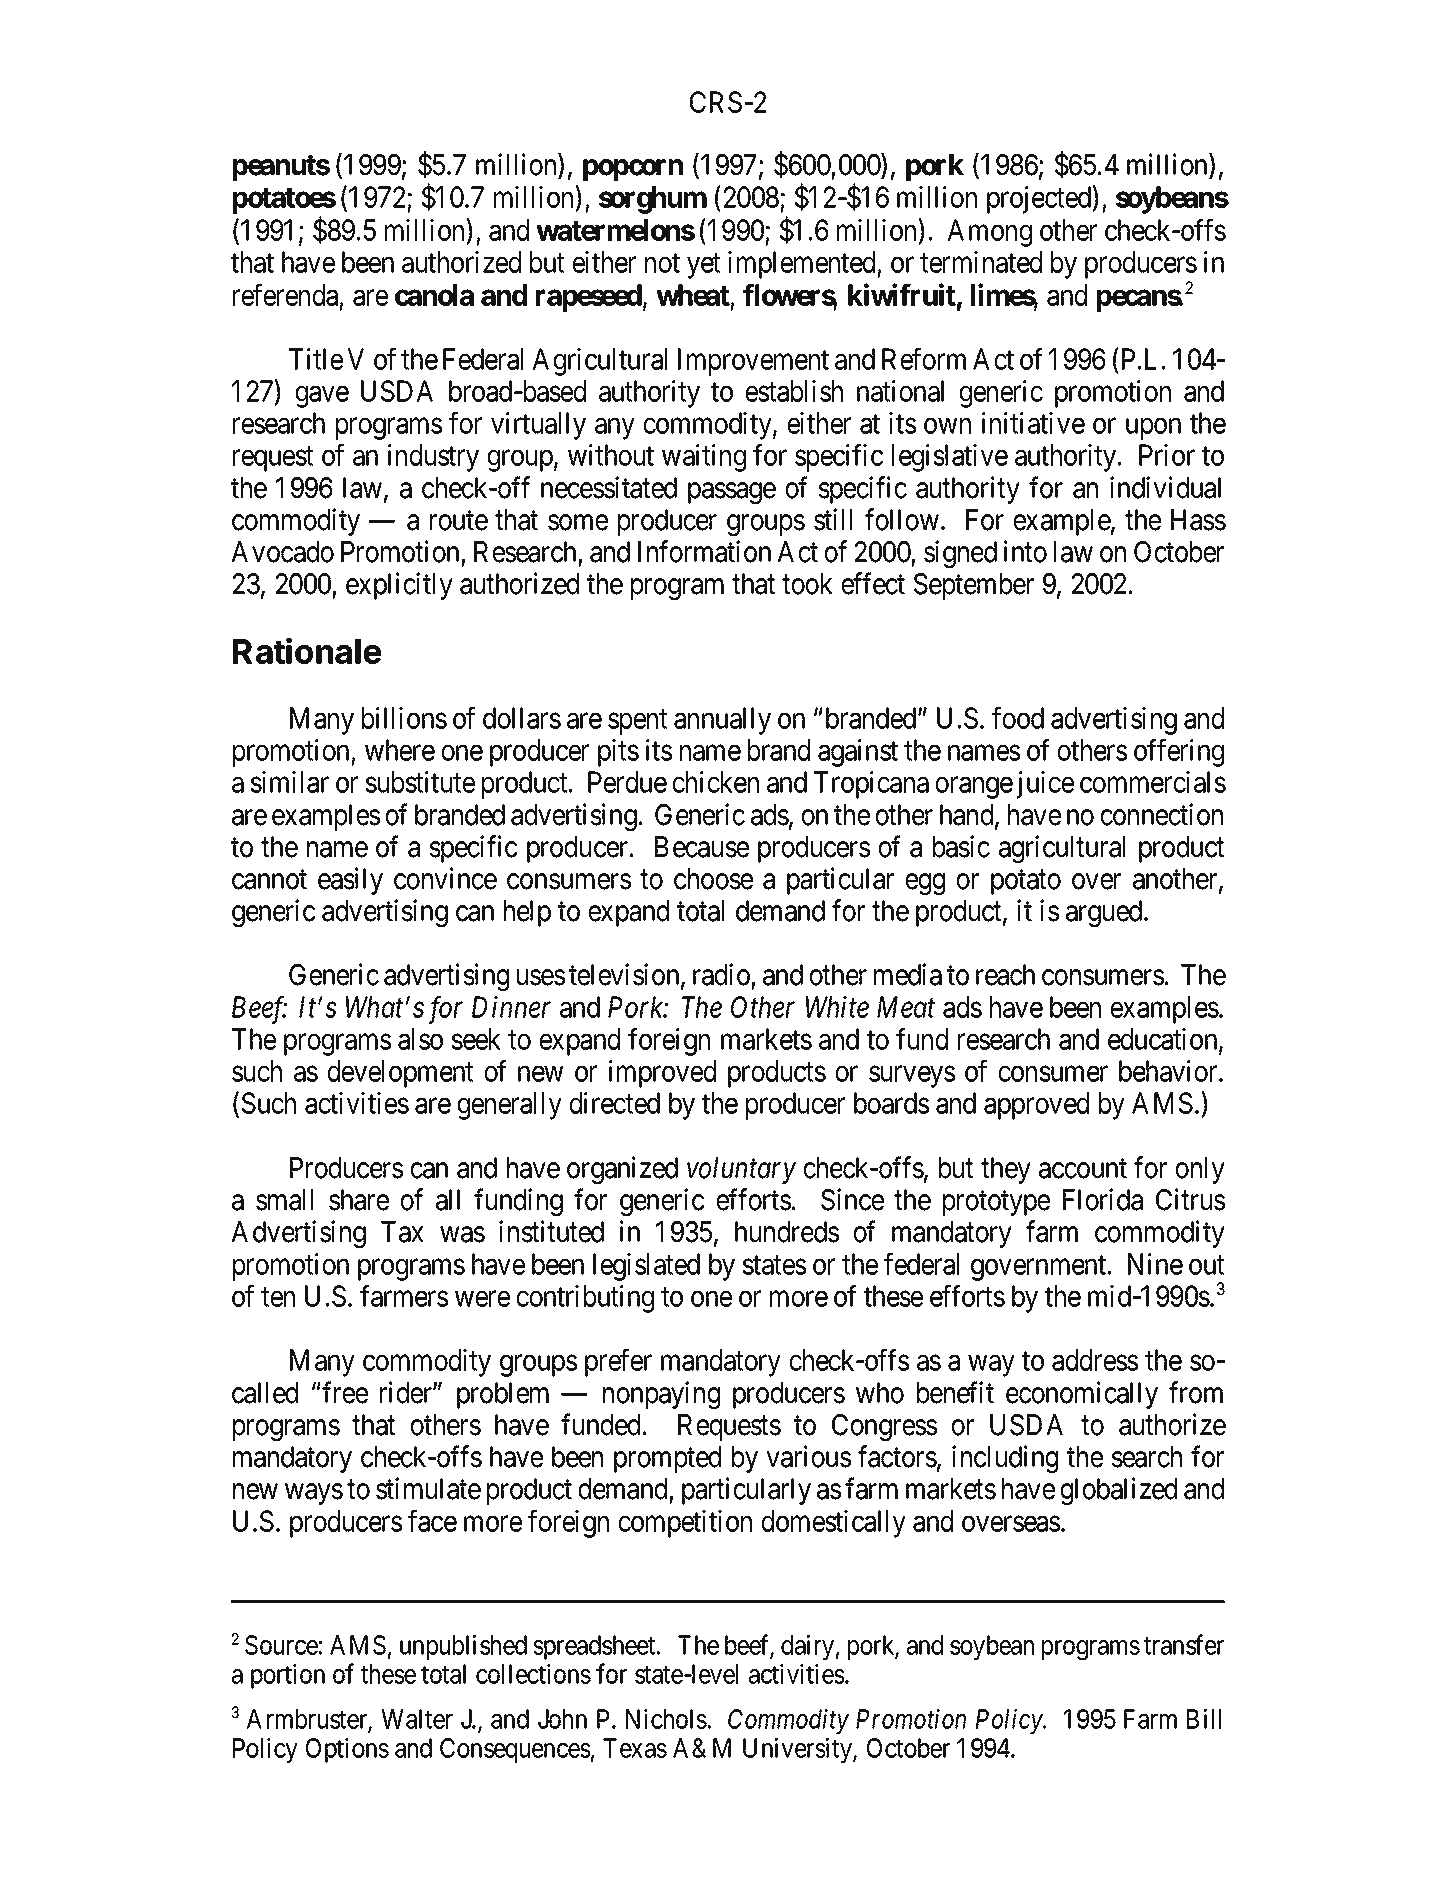 The height and width of the page is (1884, 1456). What do you see at coordinates (704, 551) in the page?
I see `Information` at bounding box center [704, 551].
